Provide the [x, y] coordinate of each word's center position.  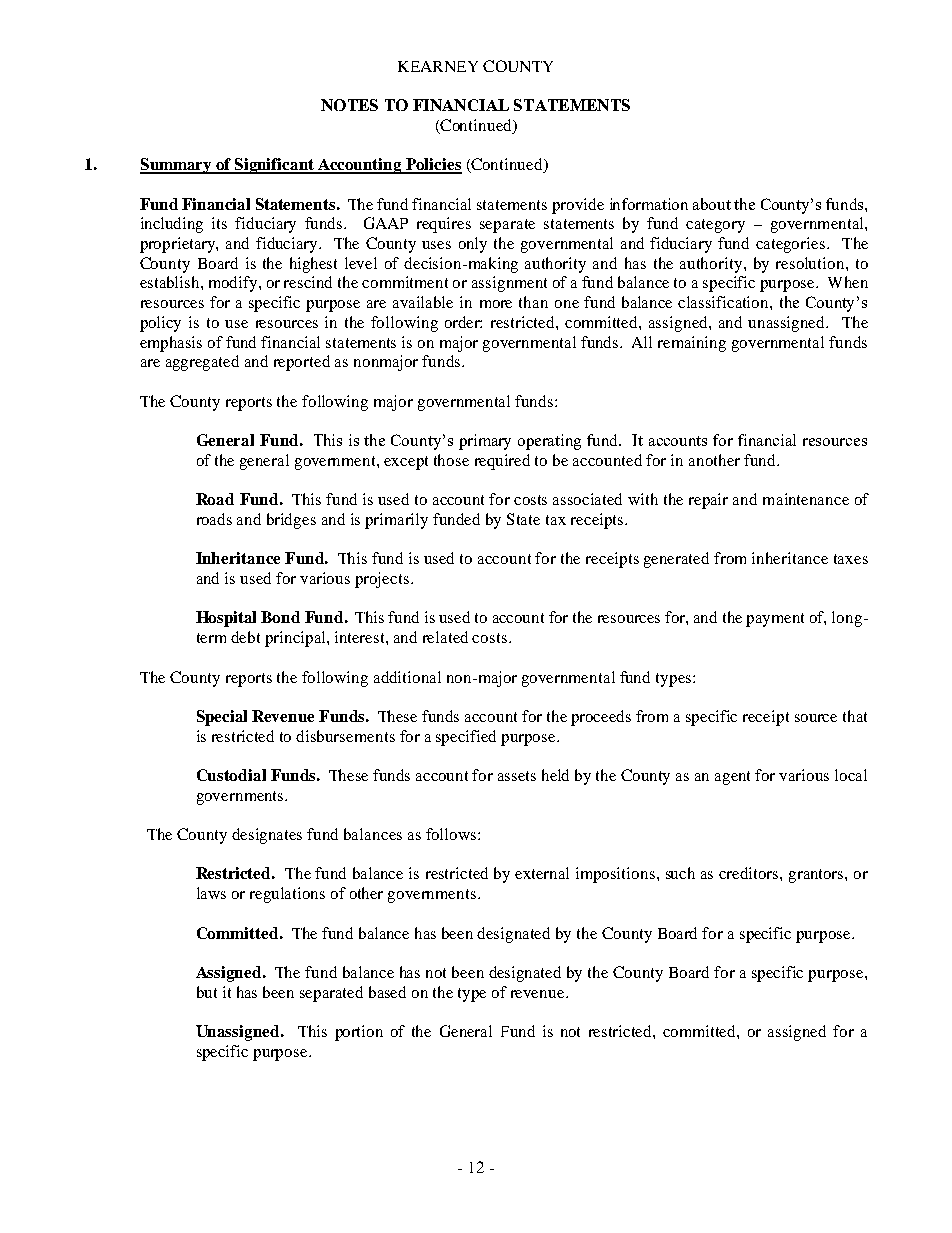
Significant [275, 166]
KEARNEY [438, 66]
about [712, 204]
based [387, 992]
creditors [750, 873]
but [207, 992]
